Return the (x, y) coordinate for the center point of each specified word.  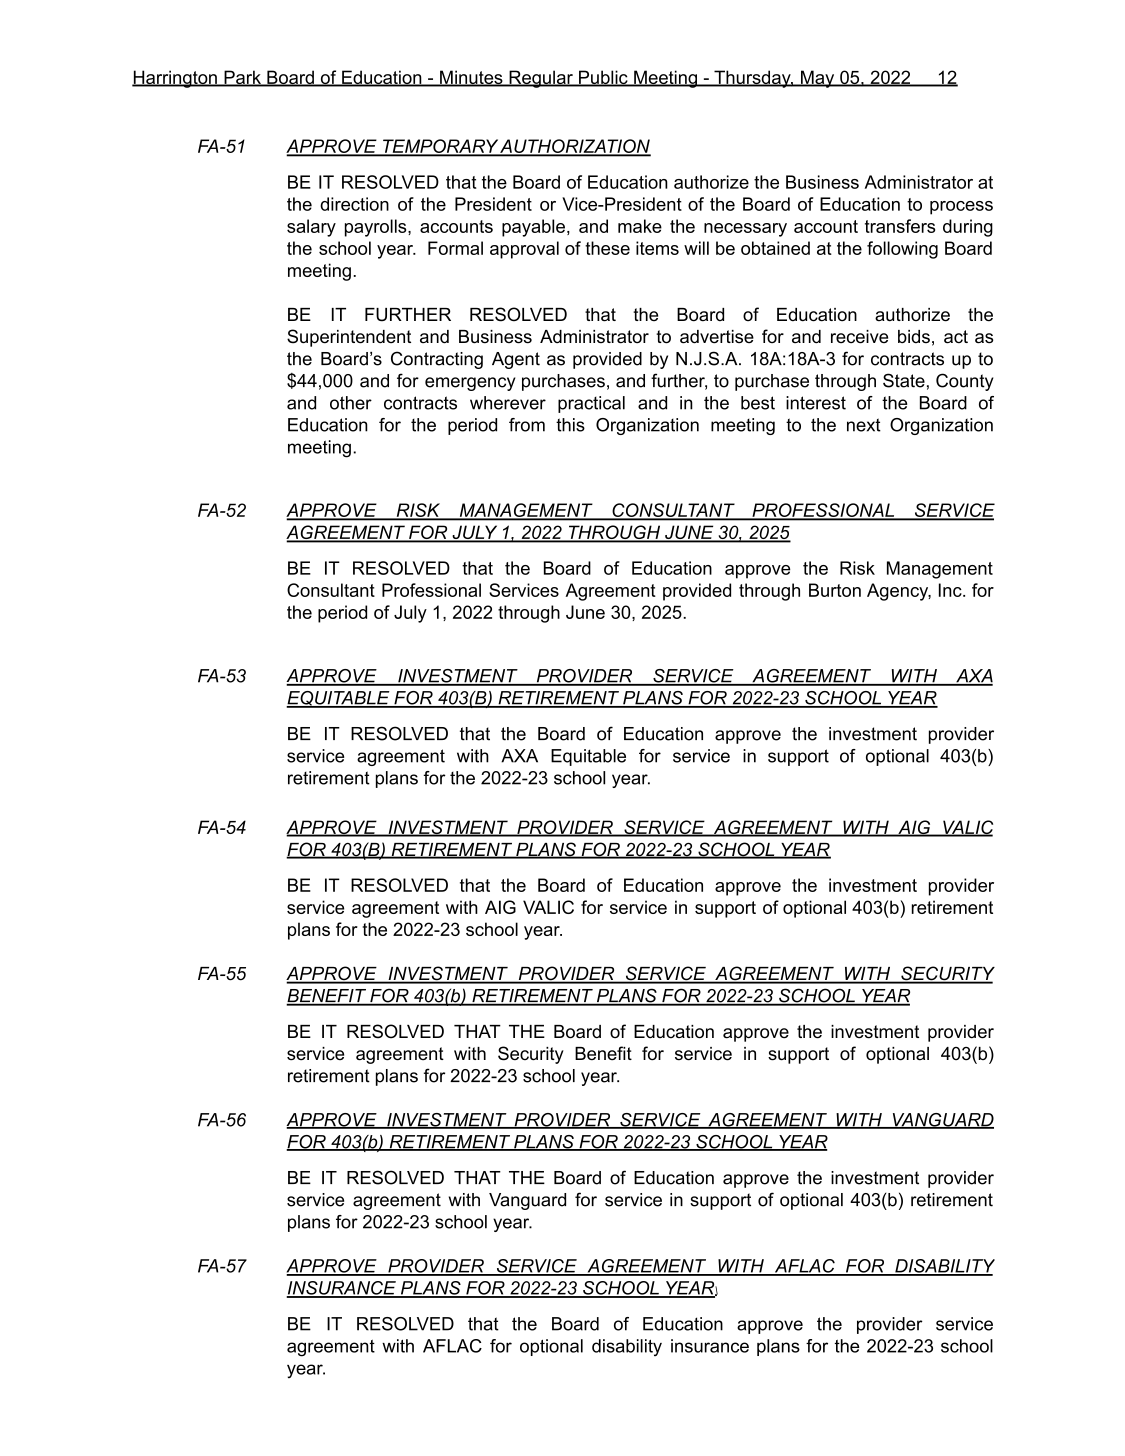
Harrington (175, 79)
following (902, 250)
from (527, 425)
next (864, 425)
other (351, 403)
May (818, 79)
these (607, 248)
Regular (541, 79)
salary (311, 228)
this (570, 425)
